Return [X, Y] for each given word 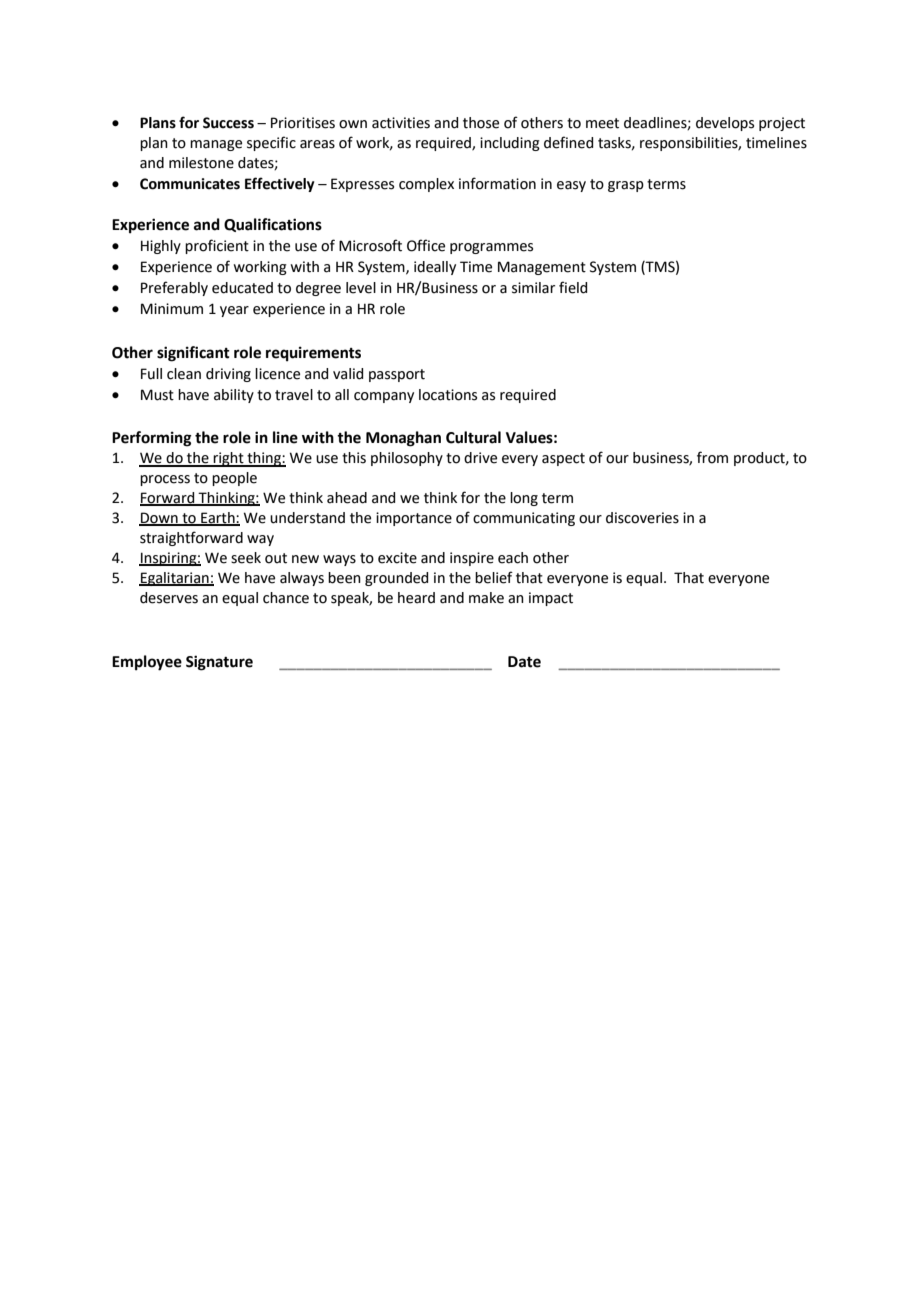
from [712, 457]
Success [228, 123]
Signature [219, 663]
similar [533, 288]
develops [725, 124]
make [486, 598]
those [481, 123]
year [234, 311]
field [573, 287]
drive [480, 458]
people [234, 479]
